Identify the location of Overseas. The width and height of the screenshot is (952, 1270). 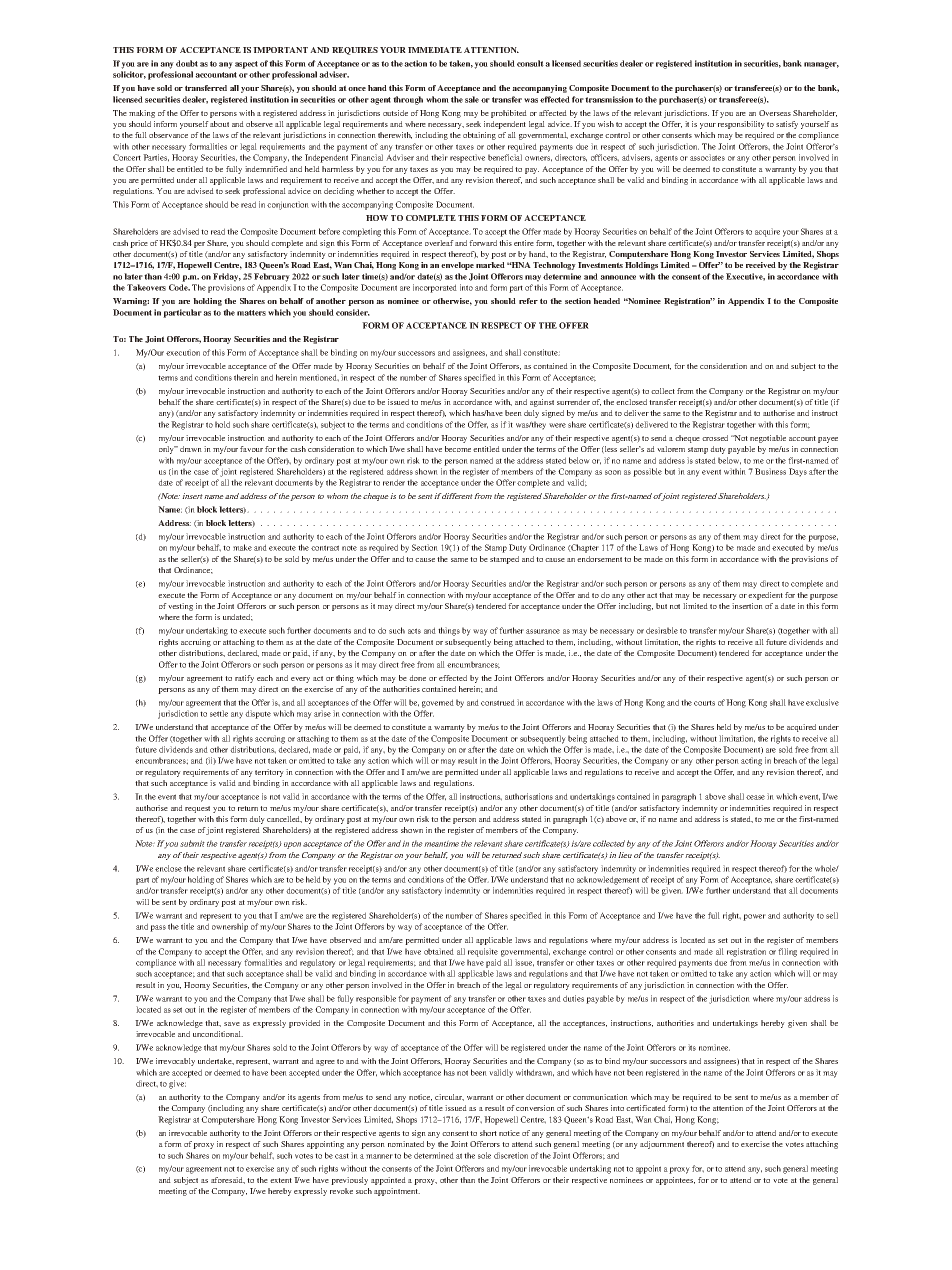
(775, 113).
